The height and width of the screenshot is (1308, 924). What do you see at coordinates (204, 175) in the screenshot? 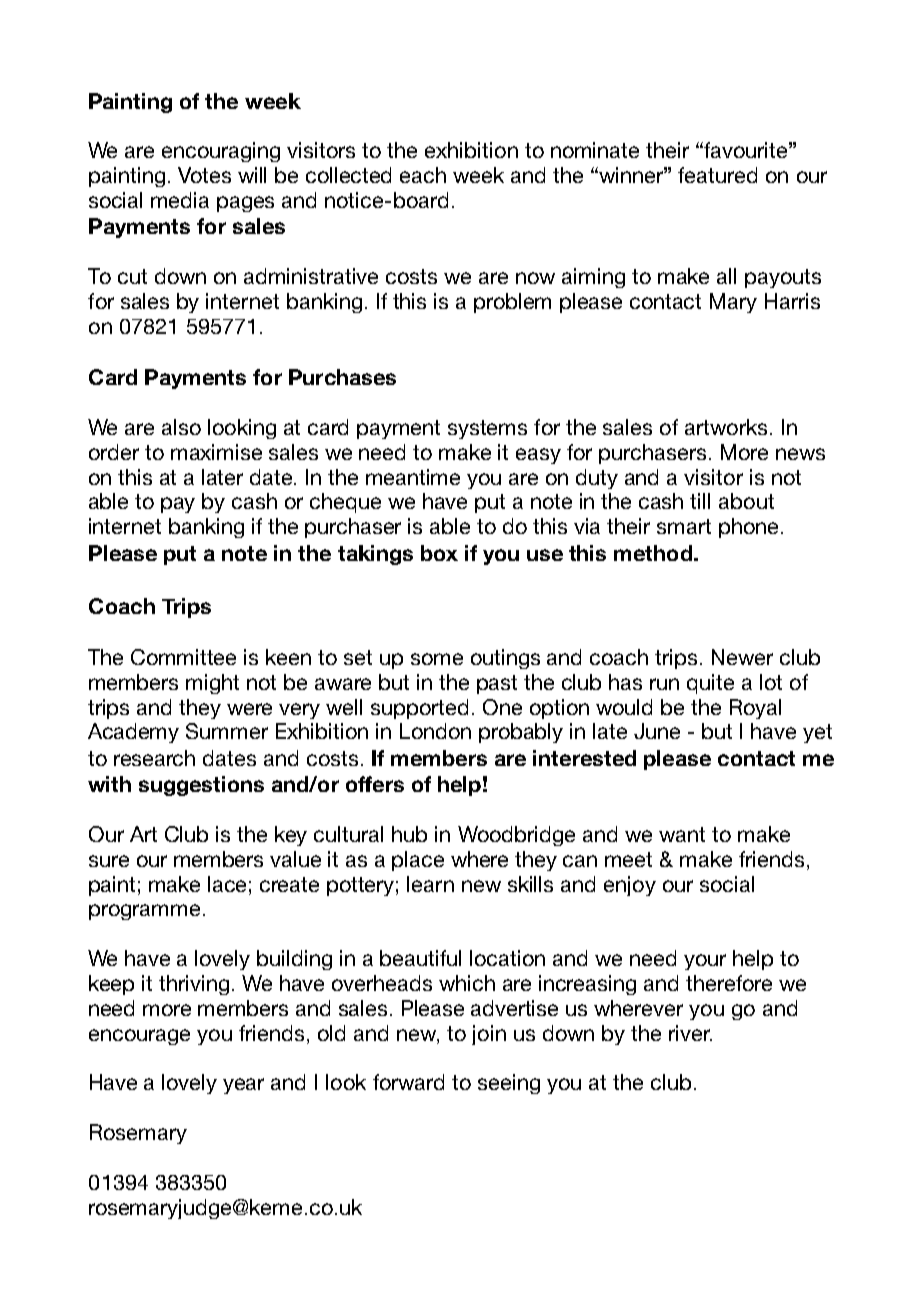
I see `Votes` at bounding box center [204, 175].
